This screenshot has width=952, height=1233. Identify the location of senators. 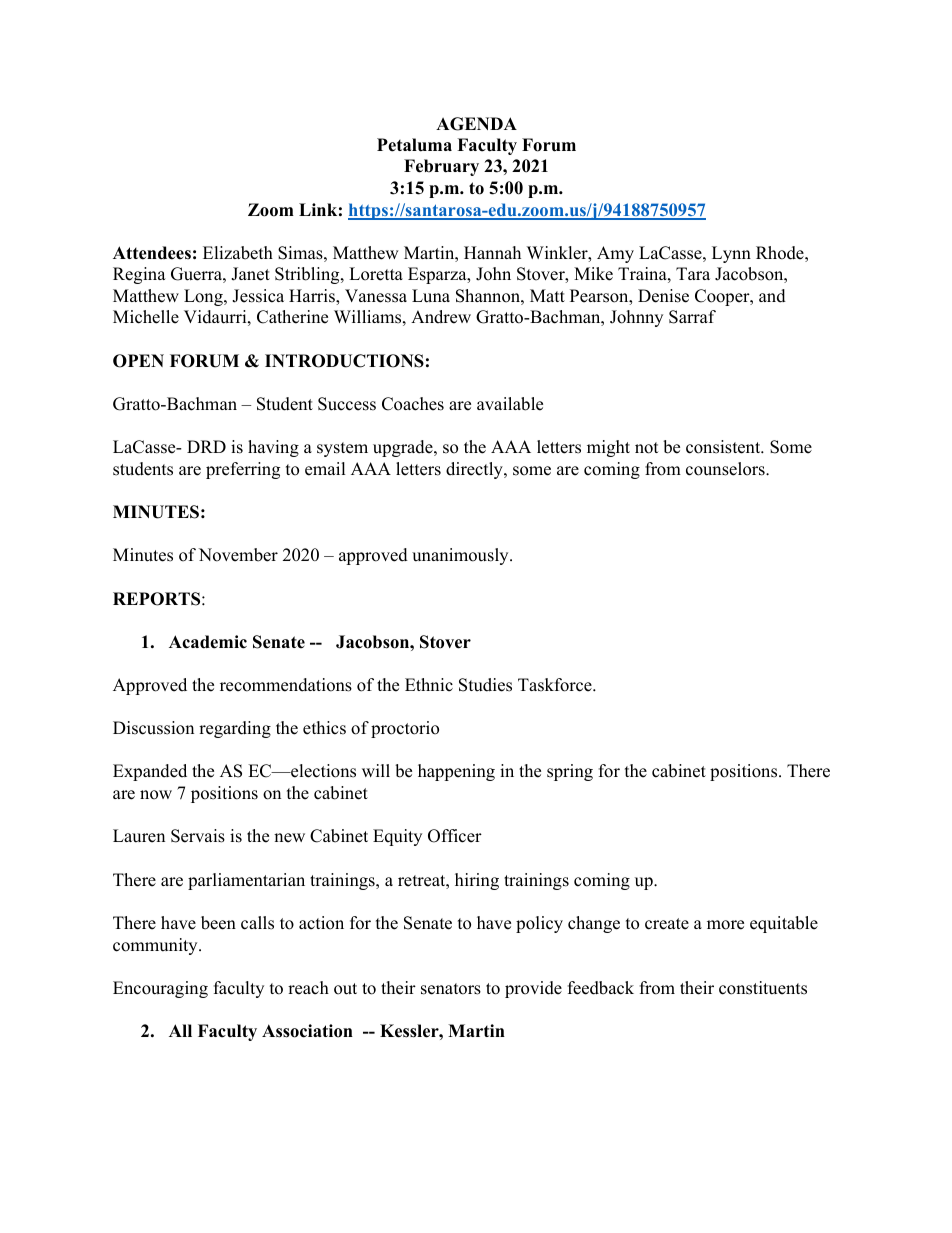
(451, 989).
